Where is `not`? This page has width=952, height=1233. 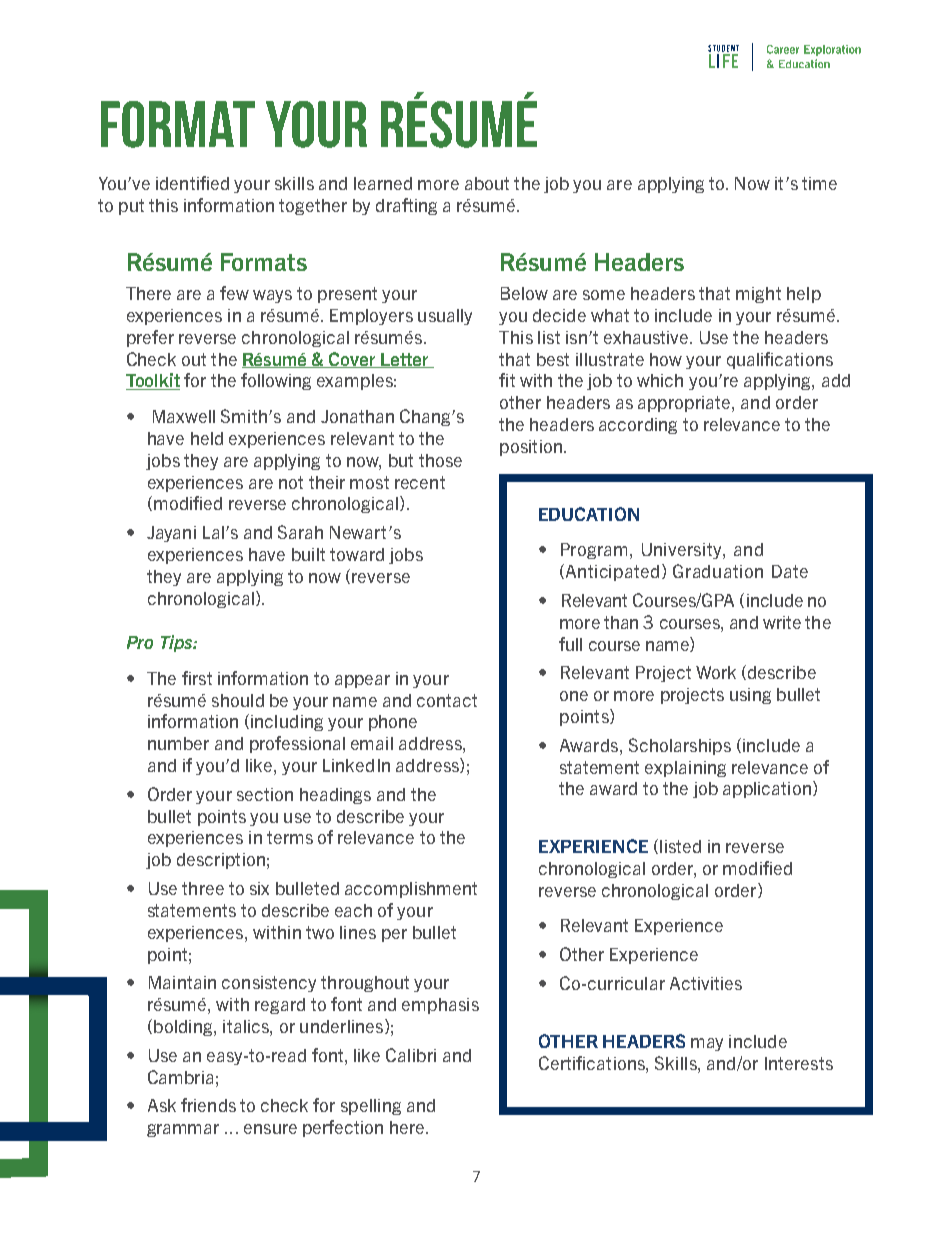 not is located at coordinates (291, 482).
